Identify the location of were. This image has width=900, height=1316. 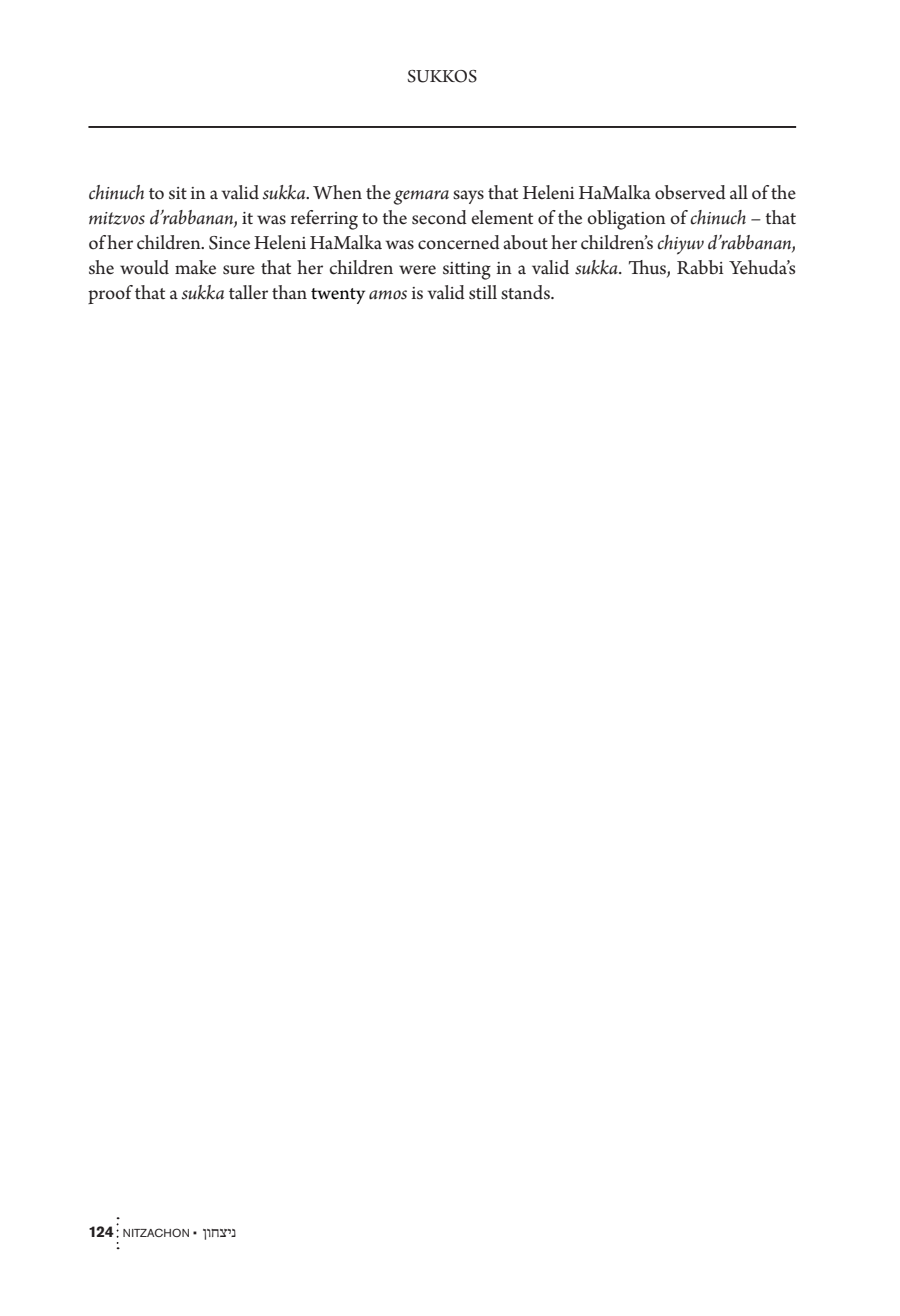
(417, 270).
